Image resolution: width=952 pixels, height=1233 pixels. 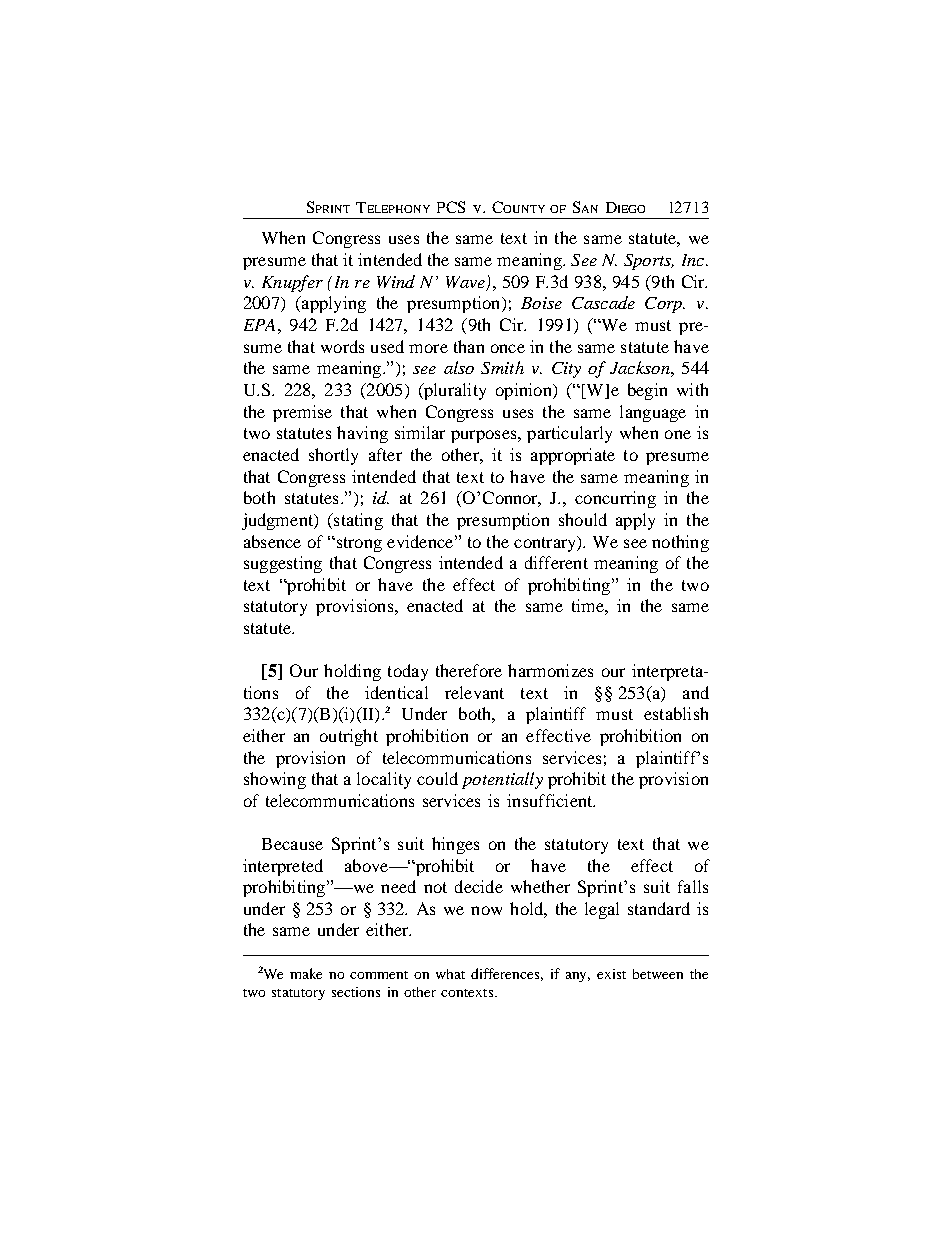 What do you see at coordinates (396, 281) in the image?
I see `Wind` at bounding box center [396, 281].
